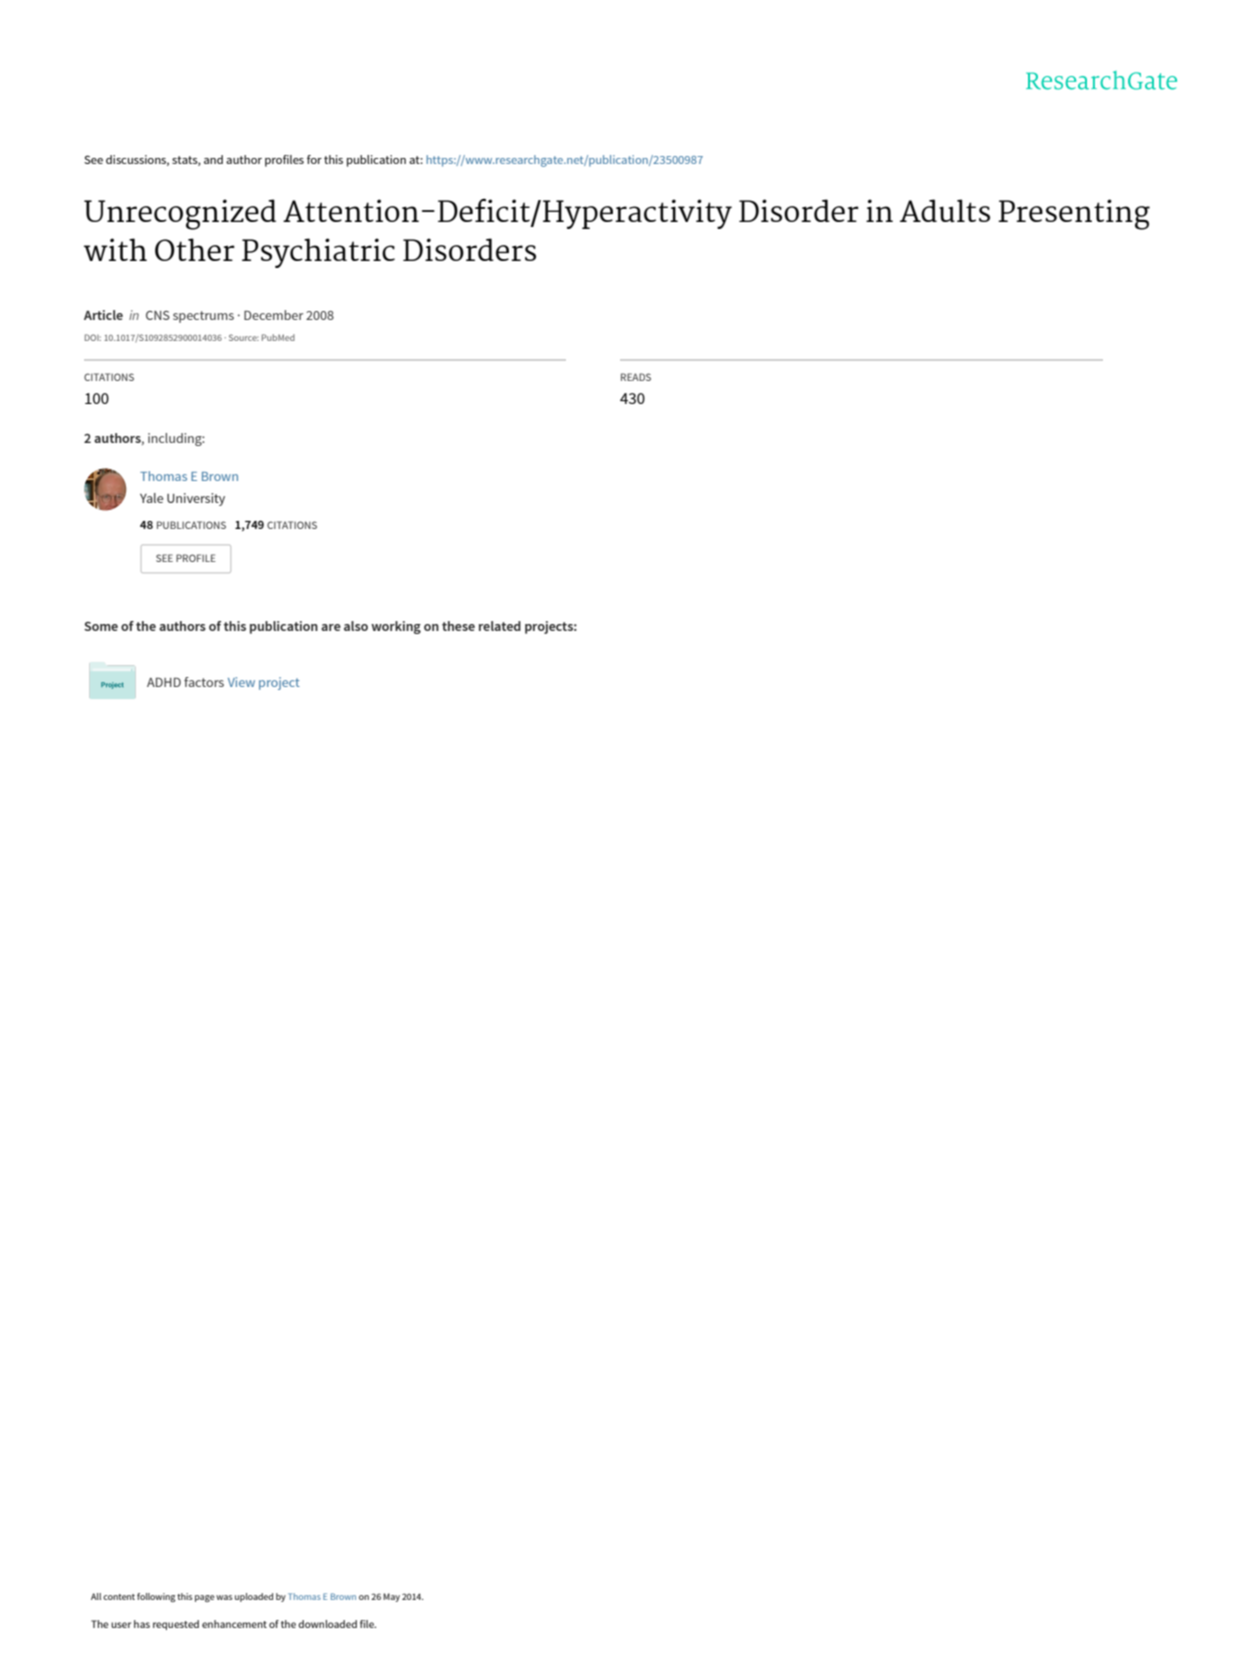 The image size is (1242, 1661). Describe the element at coordinates (1074, 214) in the image. I see `Presenting` at that location.
